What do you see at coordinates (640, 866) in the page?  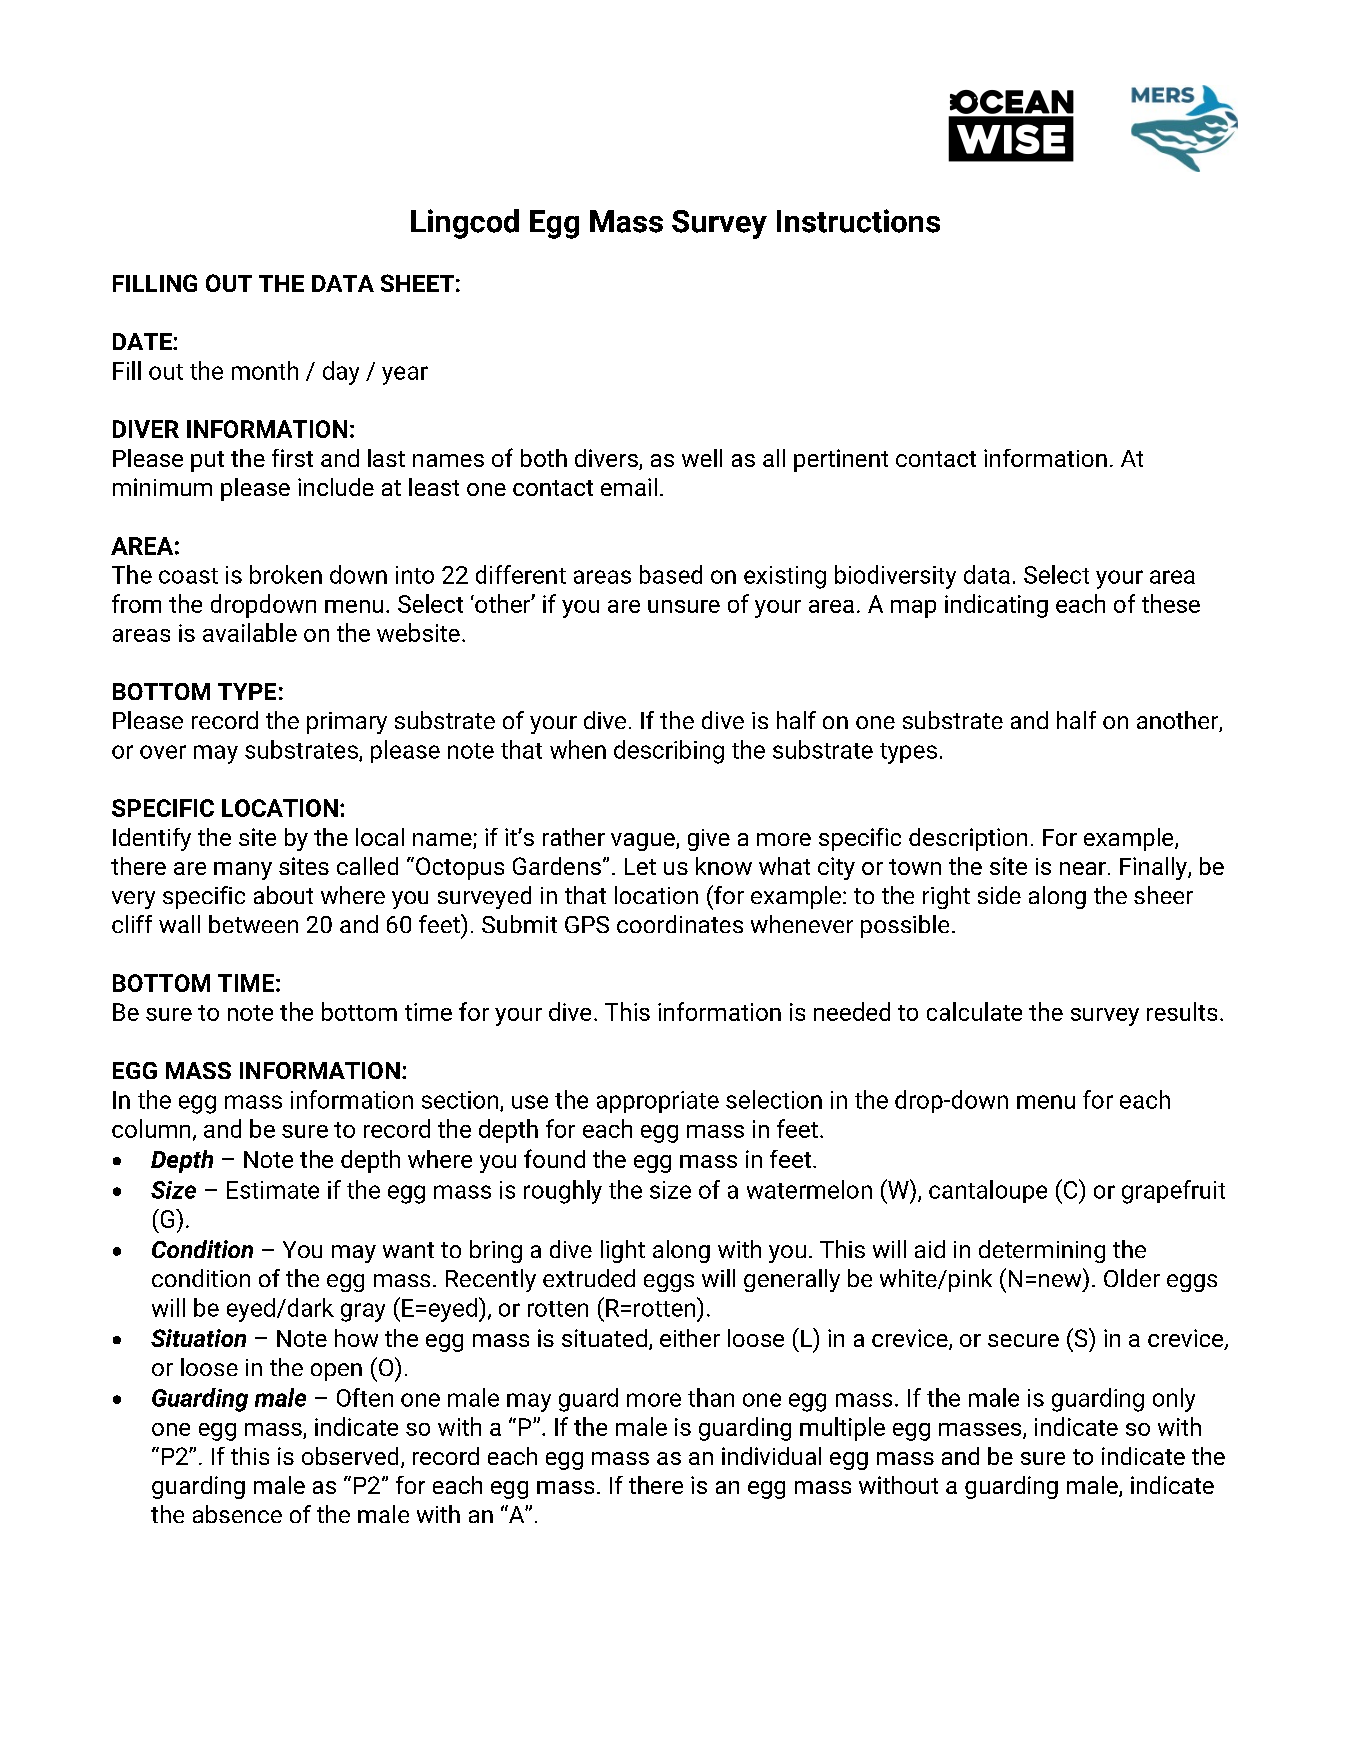 I see `Let` at bounding box center [640, 866].
